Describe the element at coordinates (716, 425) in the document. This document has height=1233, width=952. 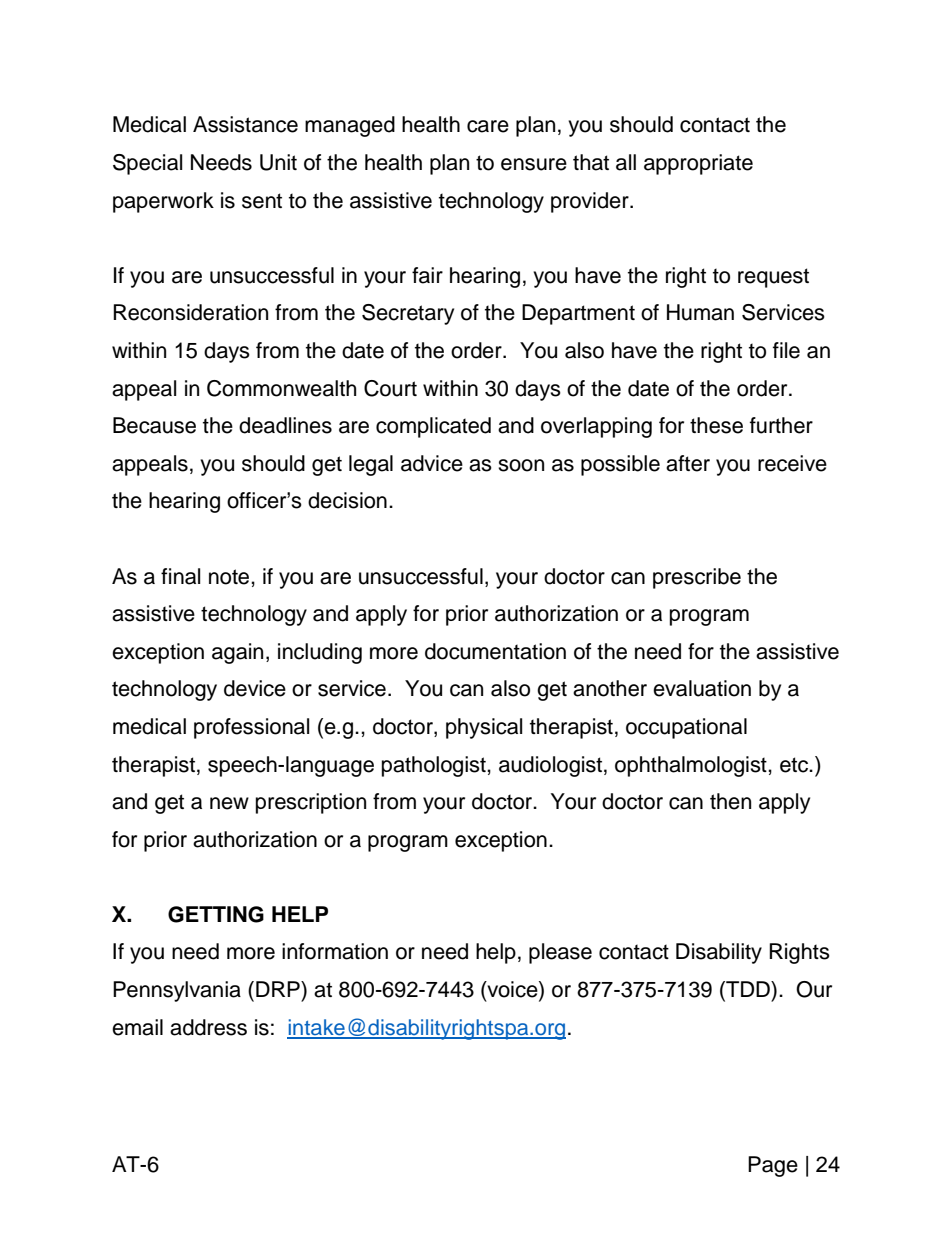
I see `these` at that location.
